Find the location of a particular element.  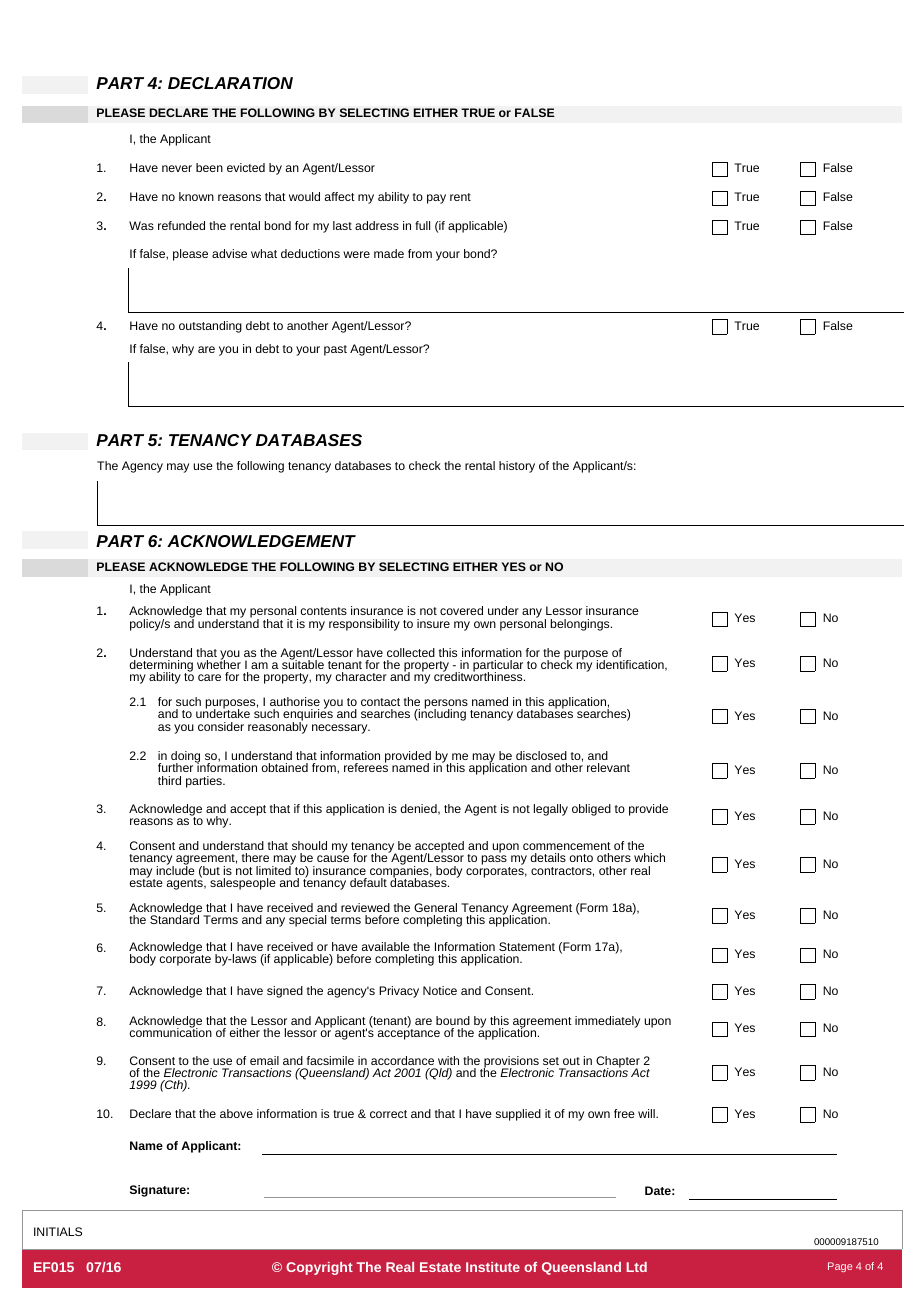

full is located at coordinates (422, 225).
